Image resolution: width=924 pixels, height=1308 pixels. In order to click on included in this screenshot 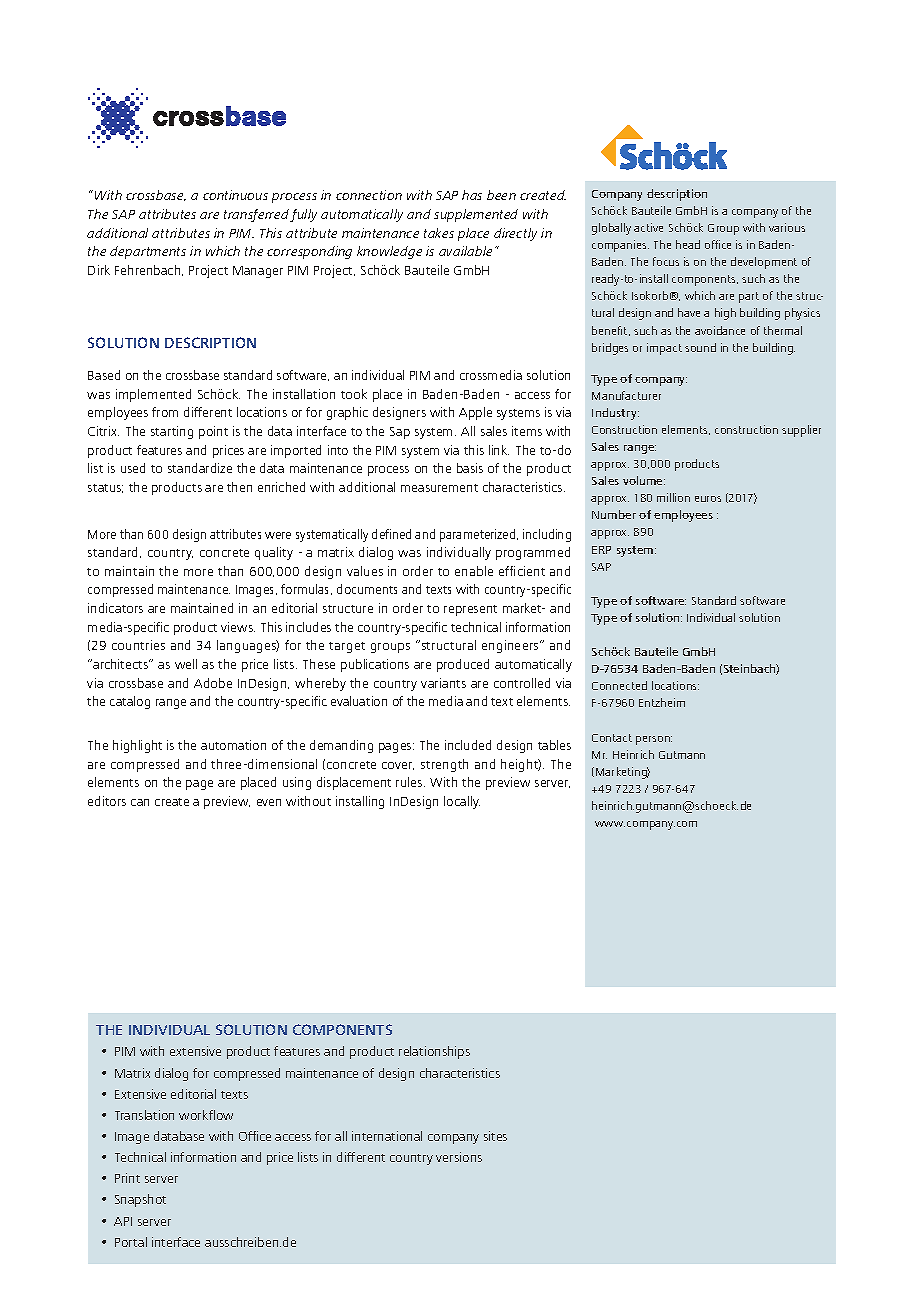, I will do `click(468, 745)`.
